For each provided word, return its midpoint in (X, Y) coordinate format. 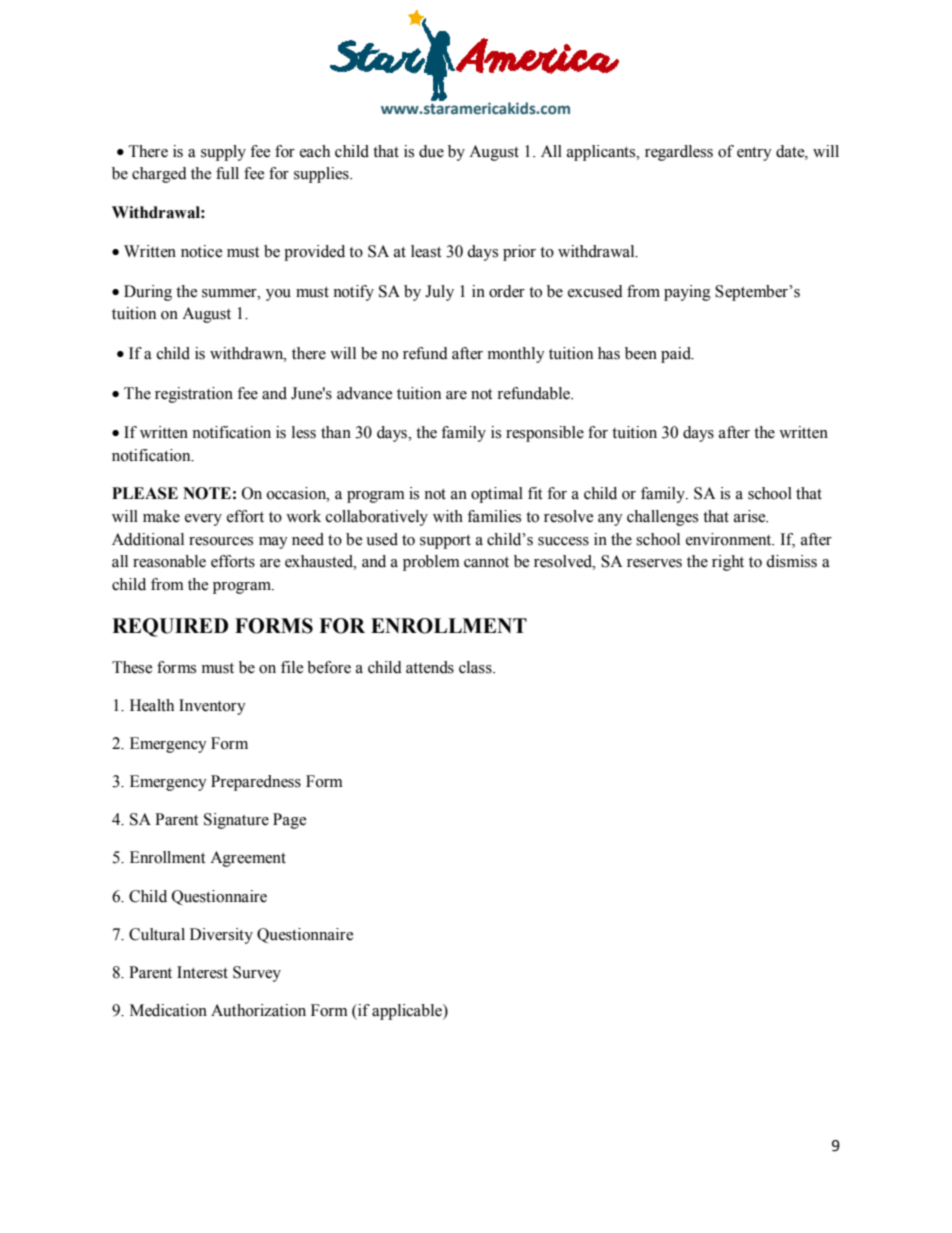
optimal (497, 495)
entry (754, 154)
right (728, 563)
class (476, 667)
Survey (257, 974)
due (431, 151)
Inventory (212, 707)
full (227, 173)
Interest (202, 972)
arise (751, 516)
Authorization (258, 1010)
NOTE (207, 493)
